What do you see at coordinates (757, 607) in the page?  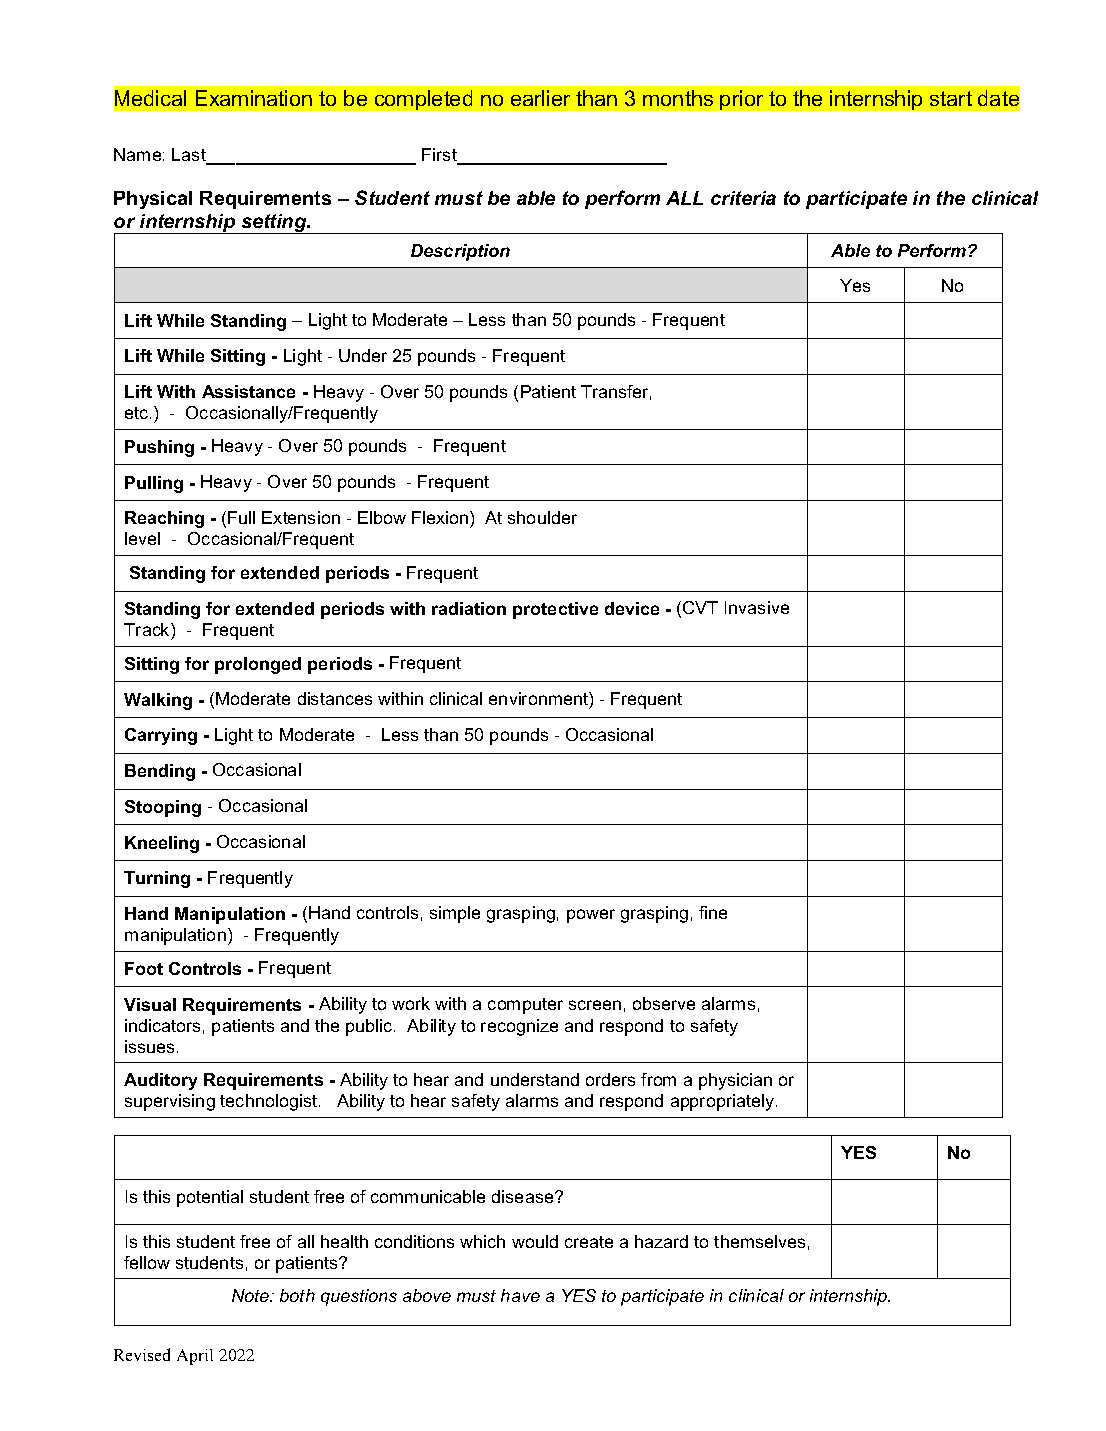 I see `Invasive` at bounding box center [757, 607].
